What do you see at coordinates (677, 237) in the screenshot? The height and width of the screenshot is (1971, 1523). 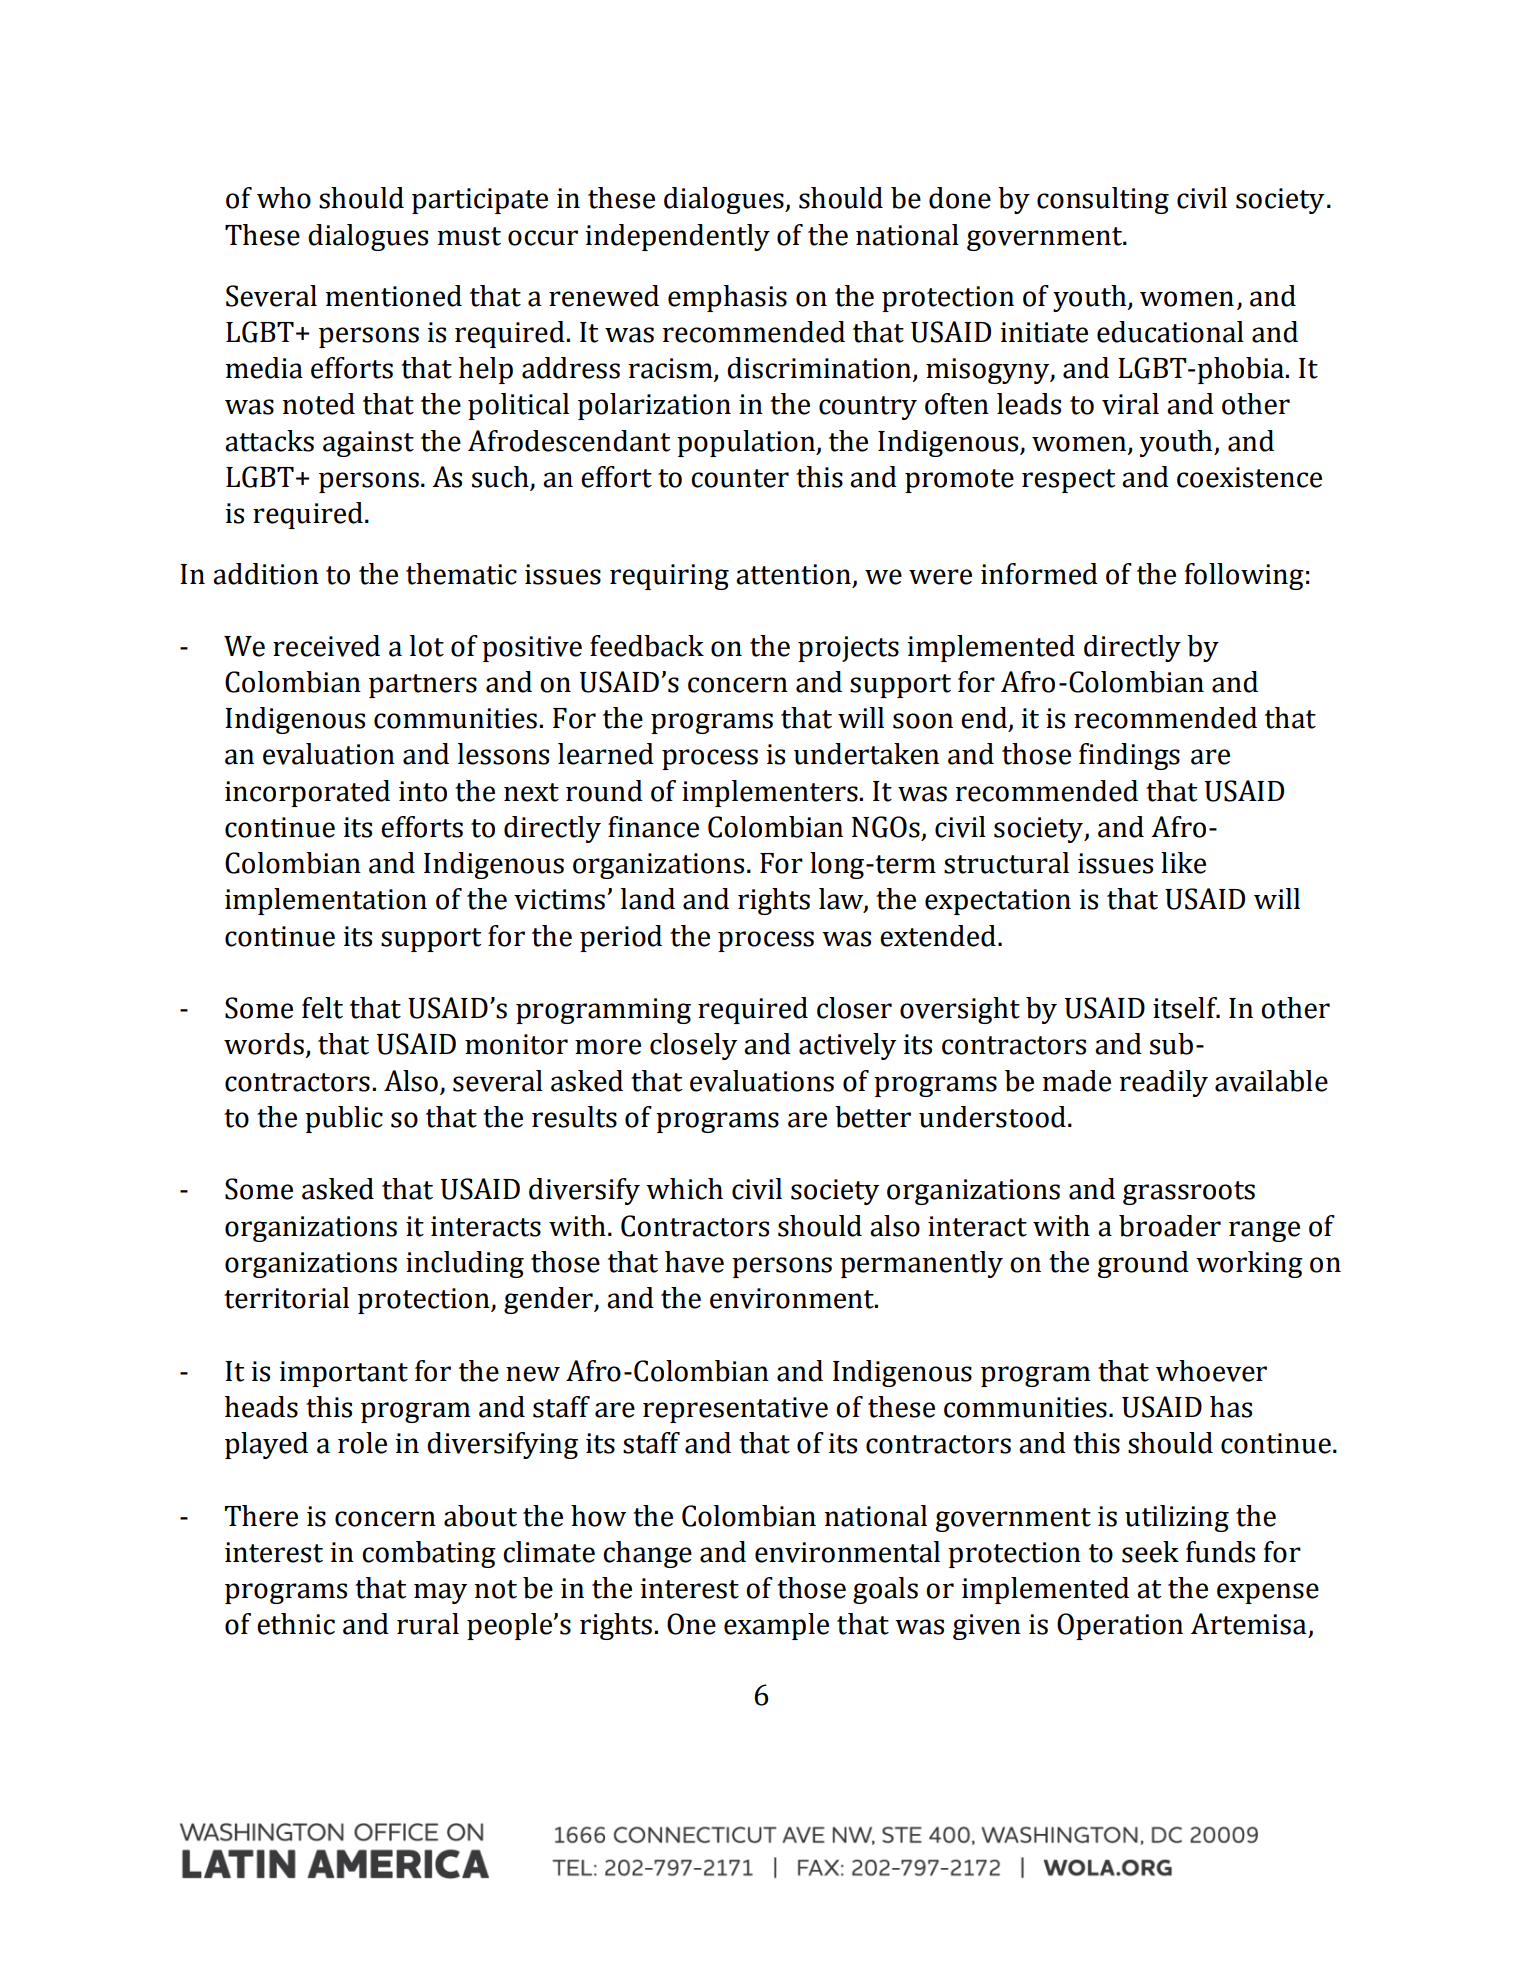 I see `independently` at bounding box center [677, 237].
